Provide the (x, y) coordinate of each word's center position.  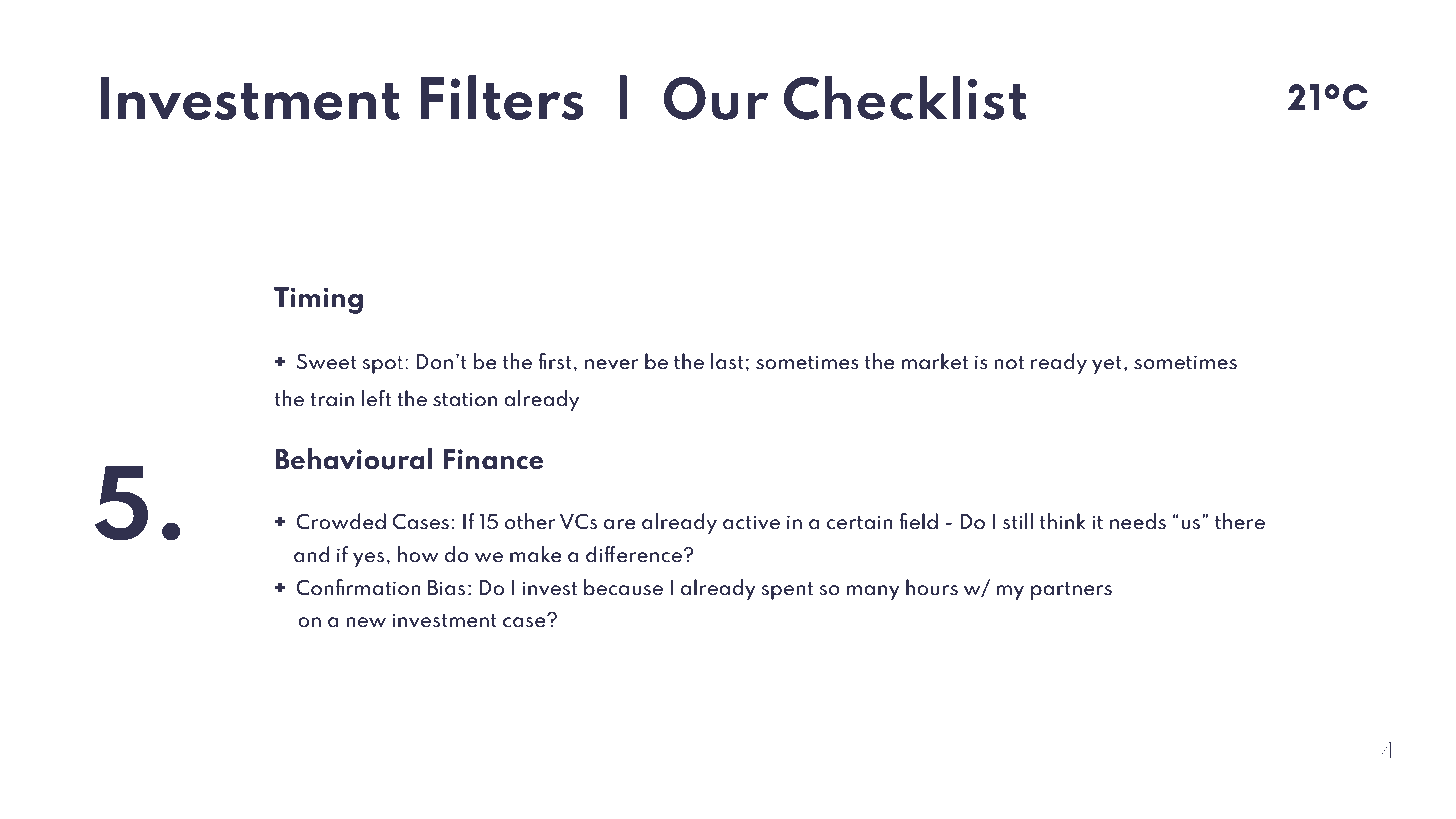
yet (1106, 365)
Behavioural (353, 459)
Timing (318, 300)
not (1009, 363)
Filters (502, 97)
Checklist (905, 97)
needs (1138, 521)
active (751, 522)
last (727, 361)
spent (787, 591)
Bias (446, 588)
